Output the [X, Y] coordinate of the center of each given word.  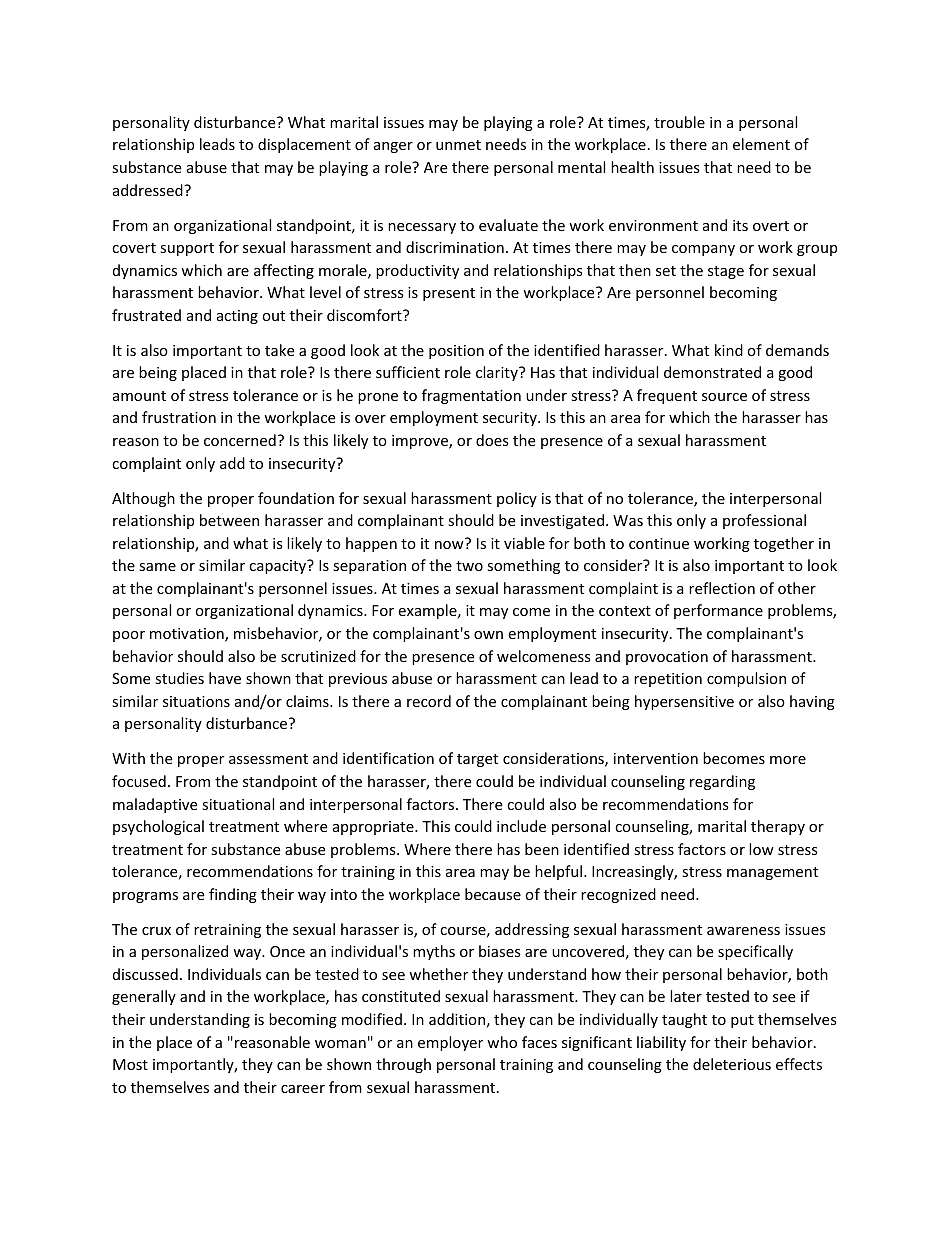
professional [764, 521]
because [493, 894]
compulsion [746, 679]
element [761, 144]
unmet [458, 145]
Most [130, 1064]
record [429, 701]
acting [237, 317]
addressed [149, 190]
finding [233, 895]
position [456, 352]
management [772, 873]
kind [729, 350]
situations [196, 701]
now [449, 545]
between [229, 520]
